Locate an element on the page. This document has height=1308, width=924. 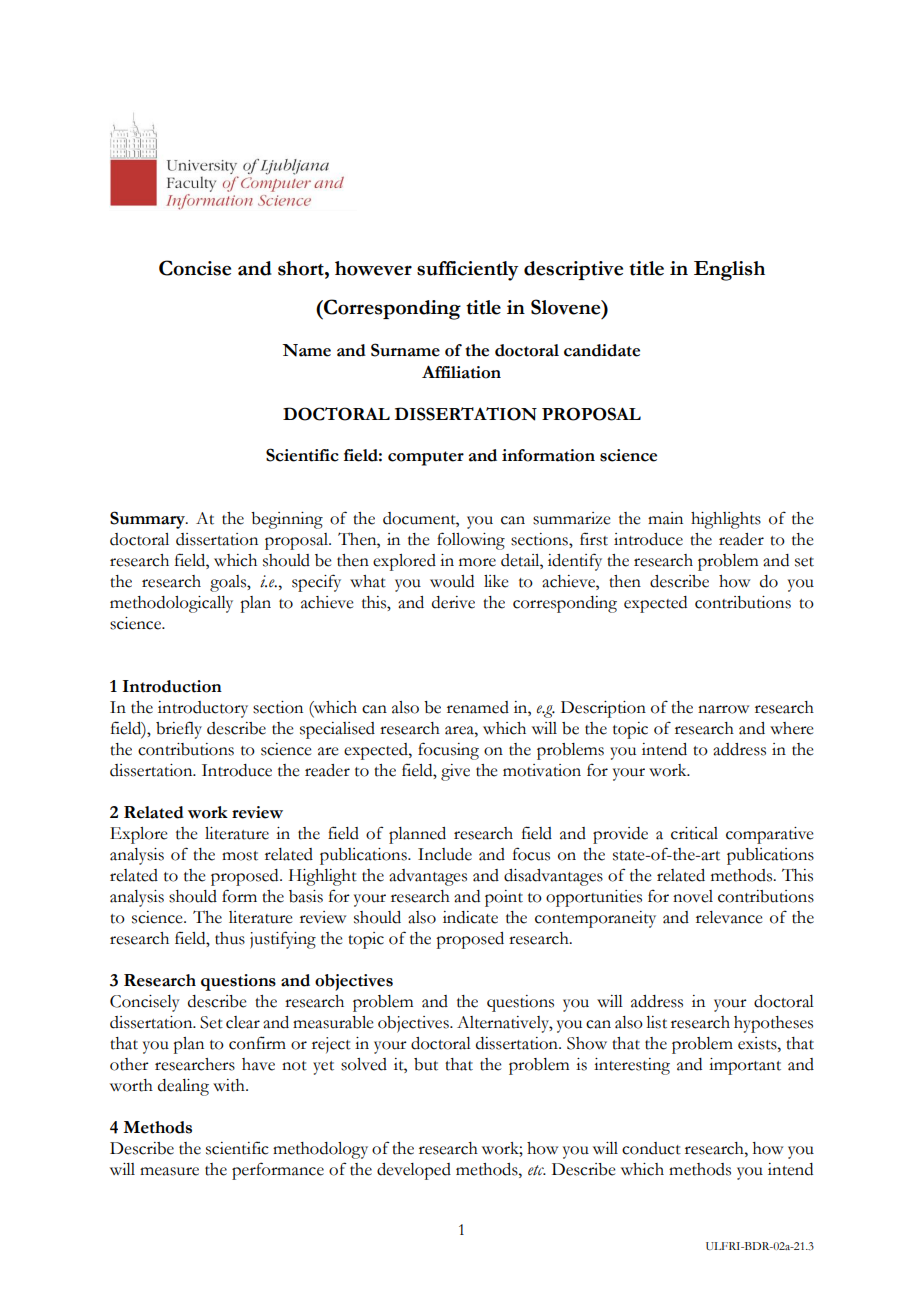
however is located at coordinates (373, 268).
